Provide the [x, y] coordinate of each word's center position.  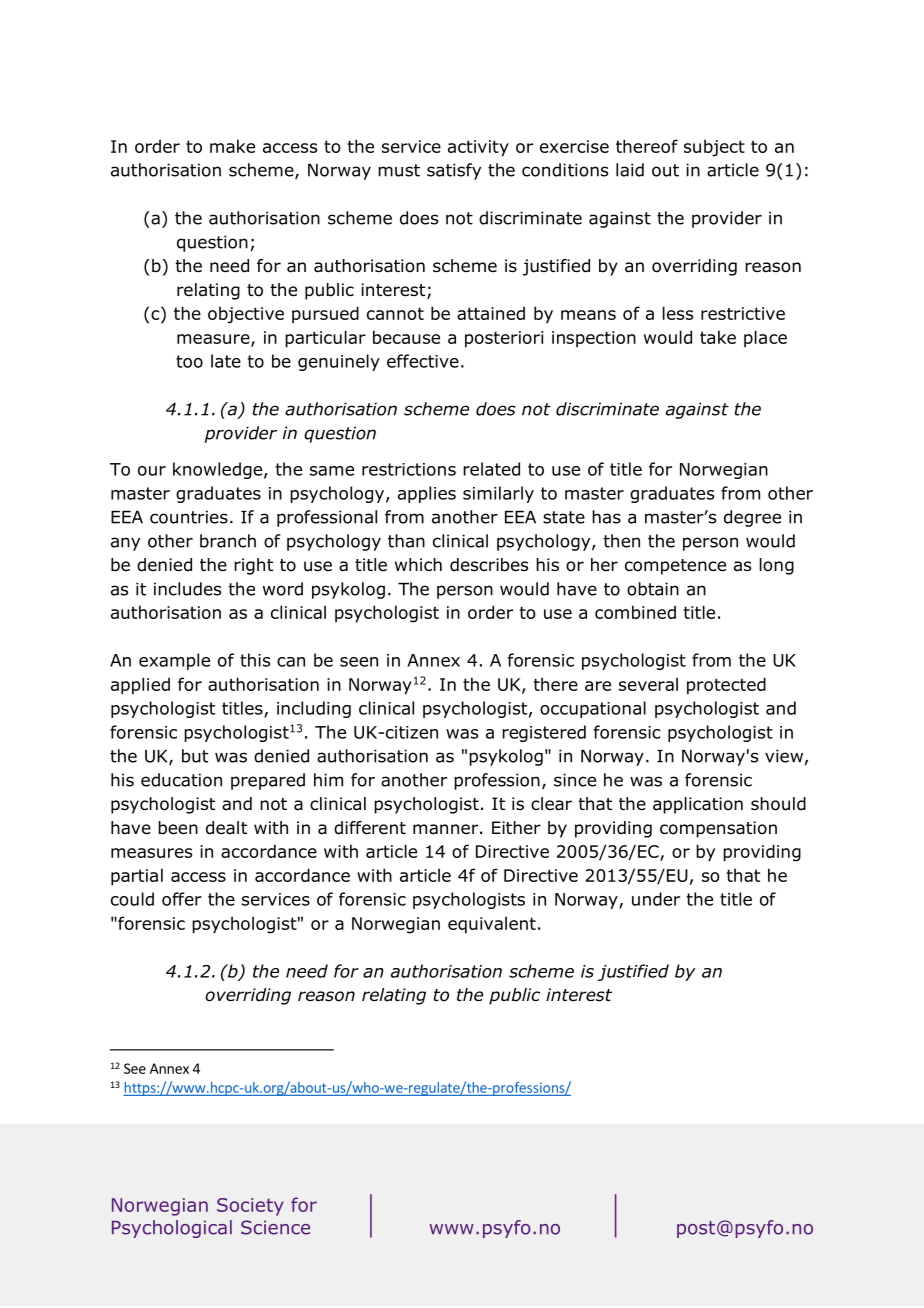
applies [427, 494]
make [232, 146]
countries [189, 517]
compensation [718, 829]
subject [714, 148]
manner [445, 829]
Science [275, 1227]
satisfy [454, 171]
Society [250, 1207]
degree [752, 518]
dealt [226, 828]
